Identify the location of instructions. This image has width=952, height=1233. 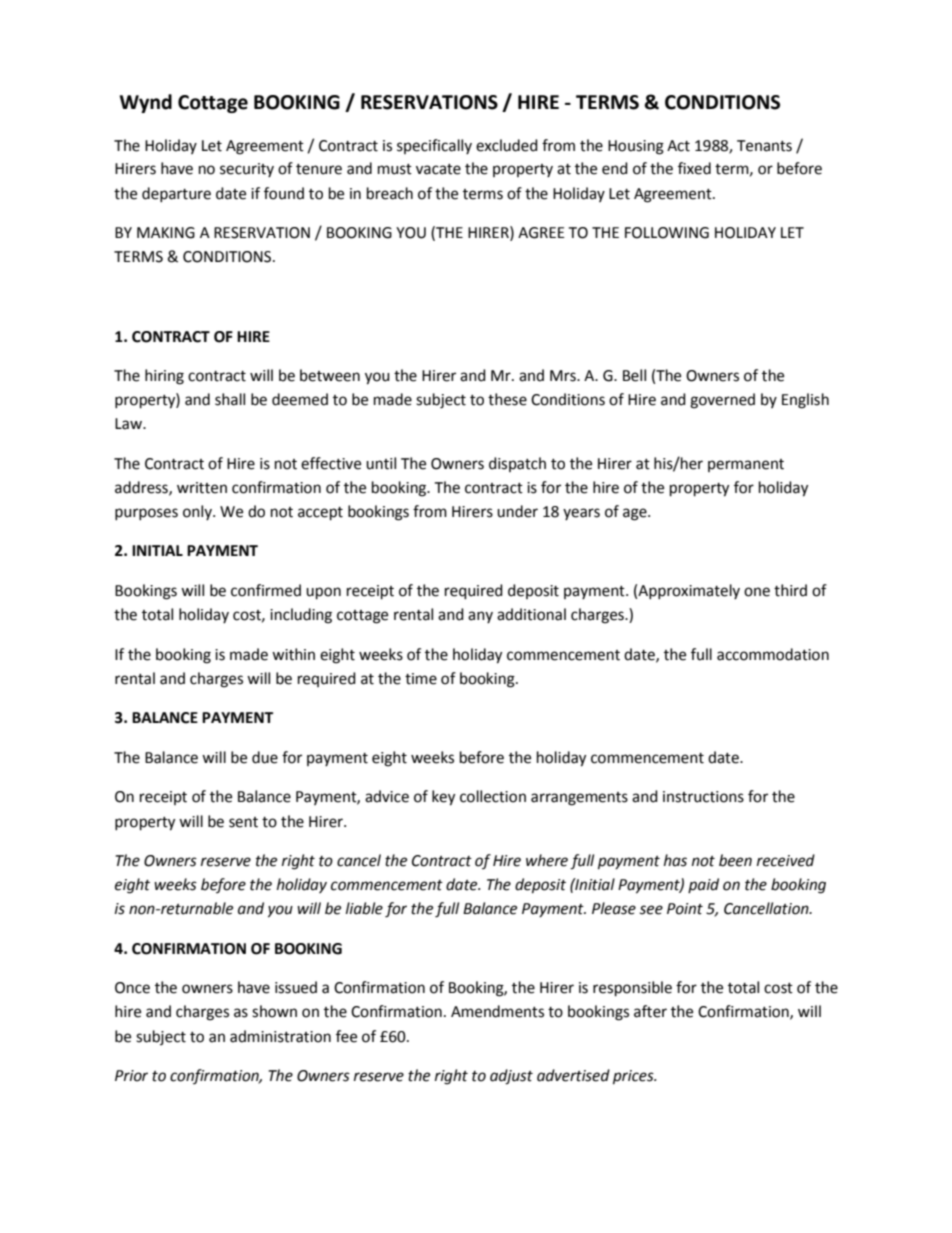
(703, 797).
